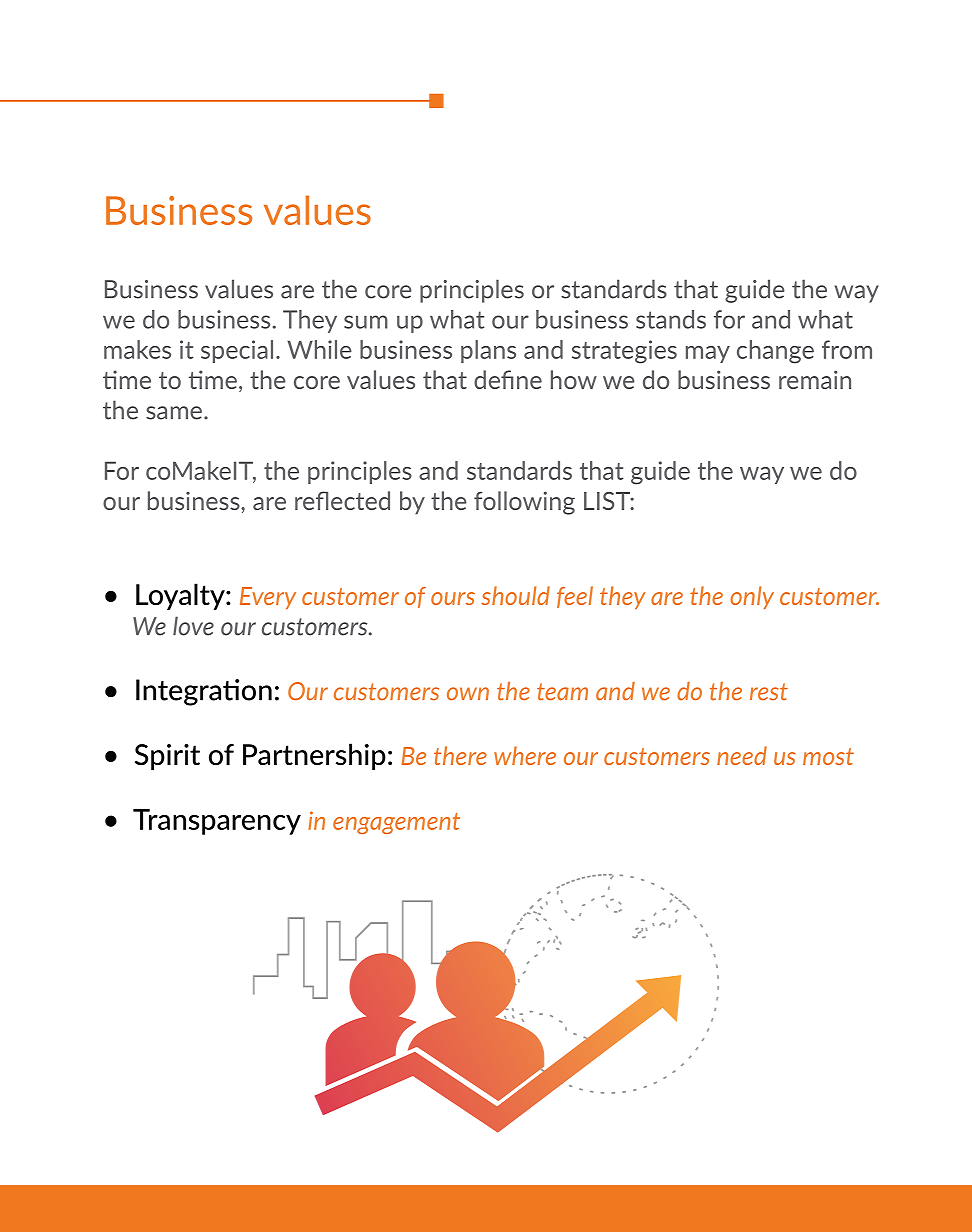 This screenshot has height=1232, width=972. I want to click on following, so click(524, 503).
